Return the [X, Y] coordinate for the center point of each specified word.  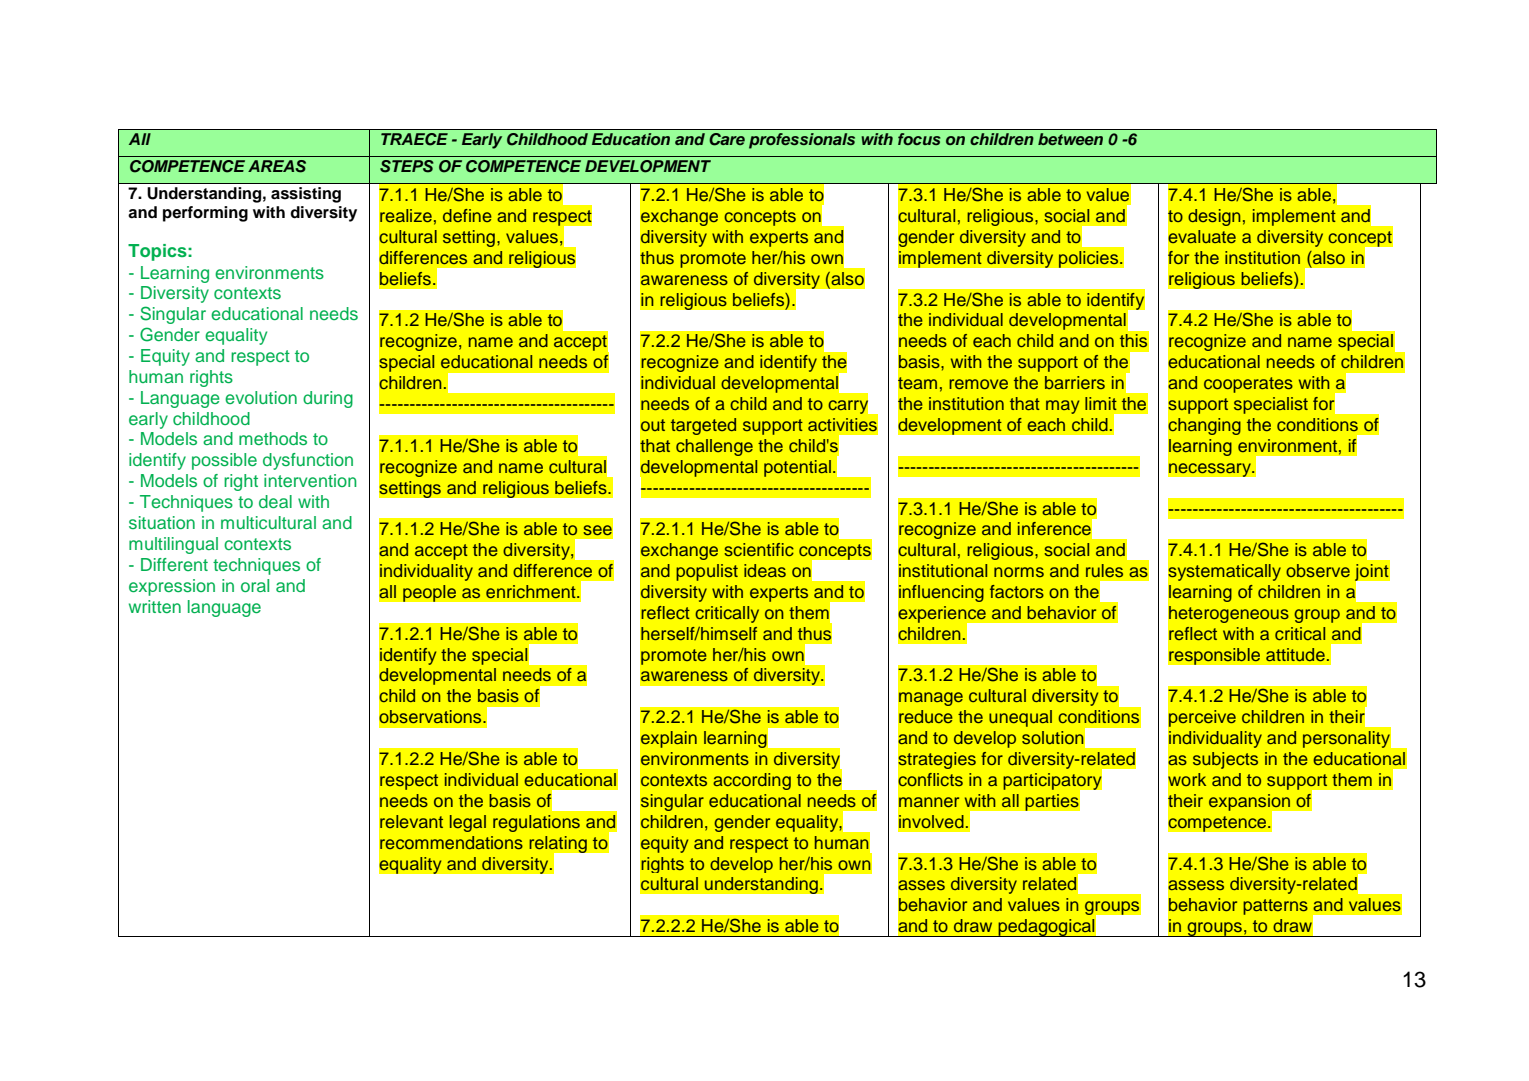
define [467, 215]
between [1070, 139]
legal [468, 823]
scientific [759, 549]
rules [1104, 570]
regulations [536, 823]
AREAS [277, 166]
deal [275, 501]
